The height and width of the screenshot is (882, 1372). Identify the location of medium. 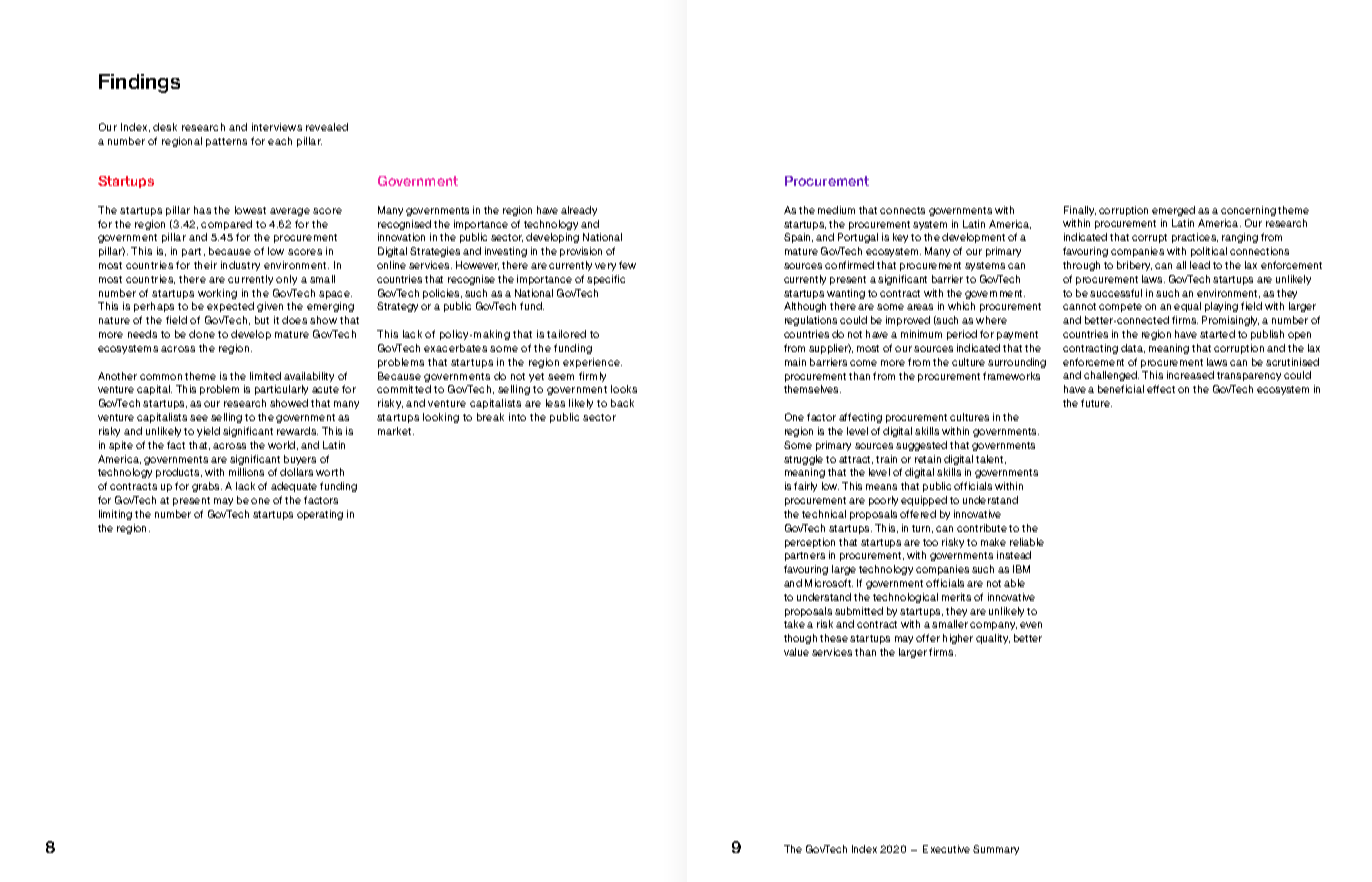
(836, 210).
